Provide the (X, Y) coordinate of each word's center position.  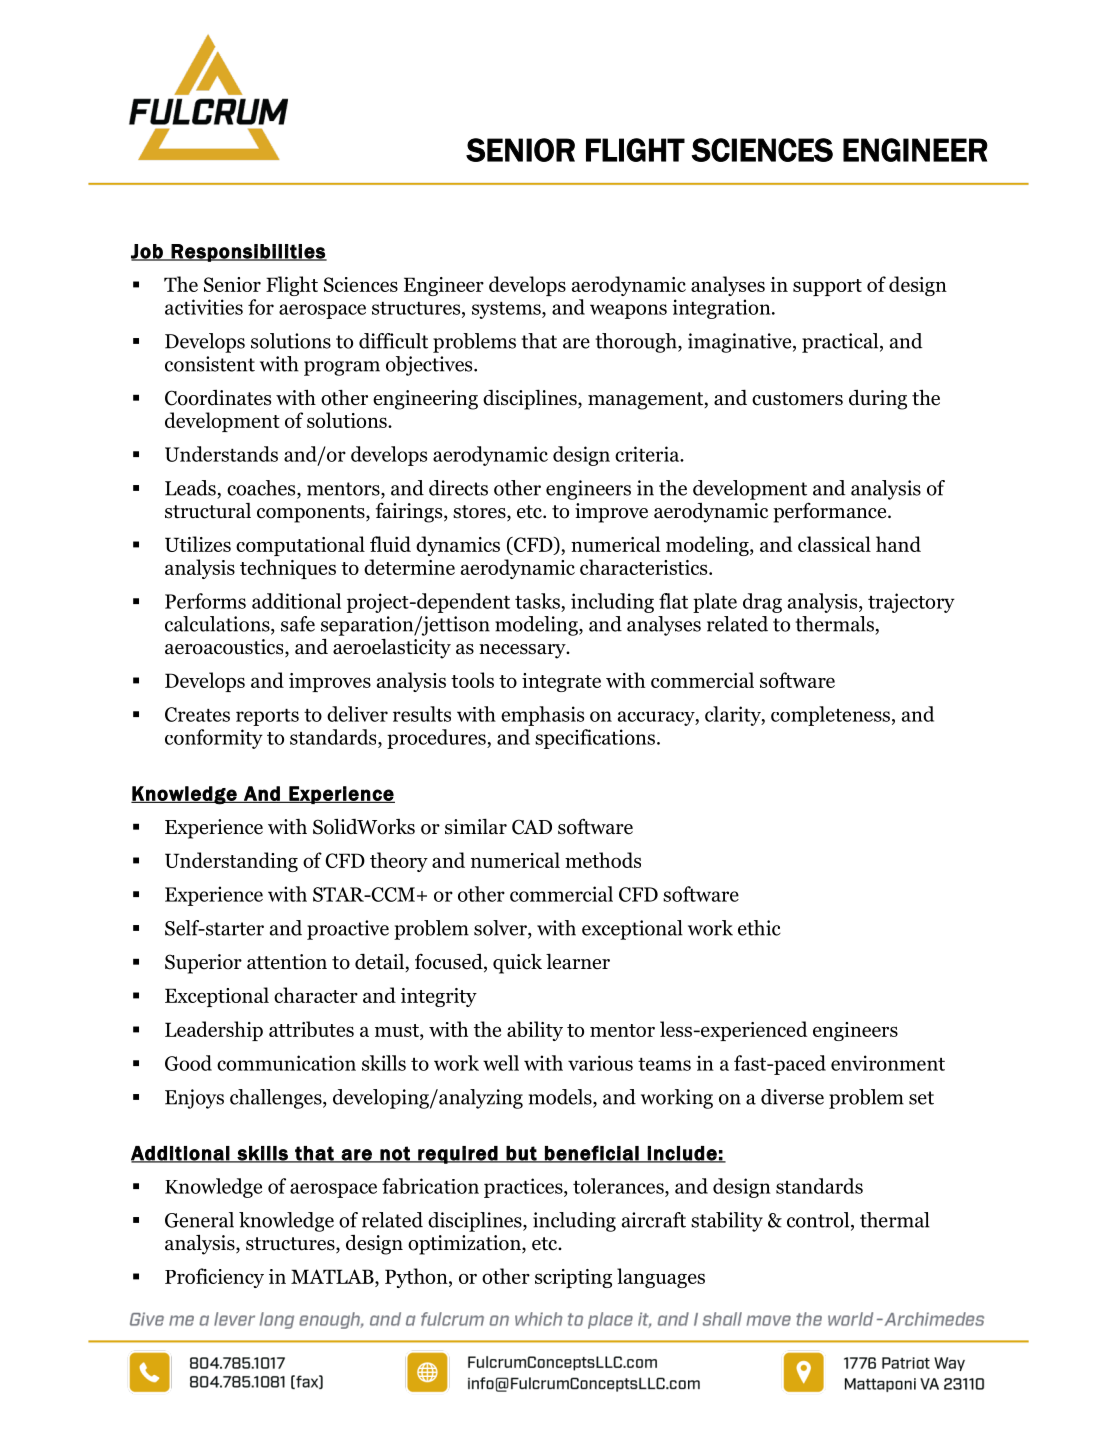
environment (888, 1063)
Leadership (214, 1031)
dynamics (458, 546)
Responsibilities (248, 253)
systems (507, 310)
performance (831, 512)
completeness (830, 716)
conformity (214, 739)
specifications (595, 739)
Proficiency (214, 1278)
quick (517, 964)
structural (208, 511)
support (827, 287)
